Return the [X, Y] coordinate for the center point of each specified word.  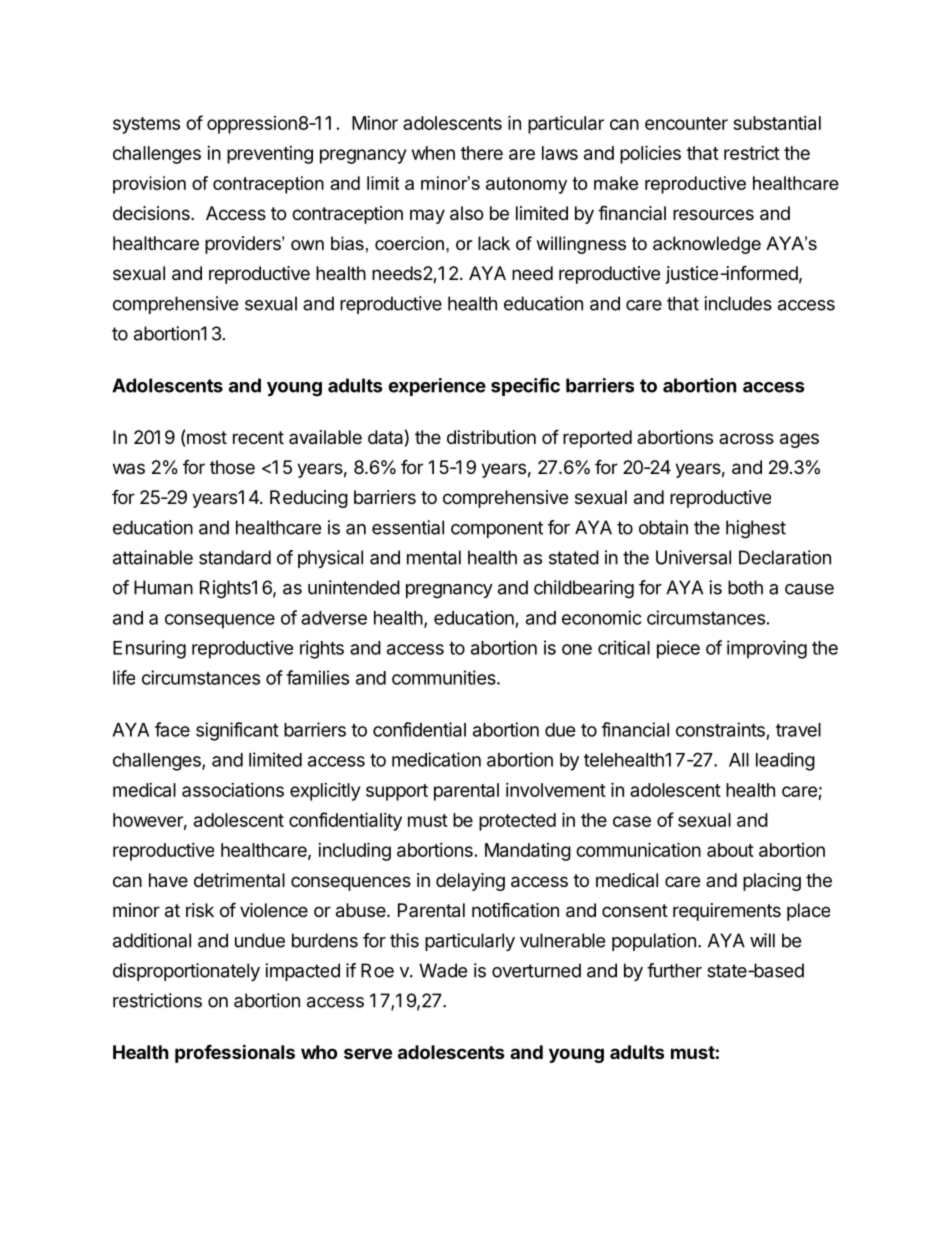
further [674, 970]
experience [437, 387]
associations [233, 790]
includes [738, 303]
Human [163, 587]
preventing [270, 155]
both [745, 587]
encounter [686, 123]
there [482, 153]
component [497, 529]
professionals [235, 1053]
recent [258, 437]
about [730, 850]
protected [517, 822]
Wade [443, 970]
